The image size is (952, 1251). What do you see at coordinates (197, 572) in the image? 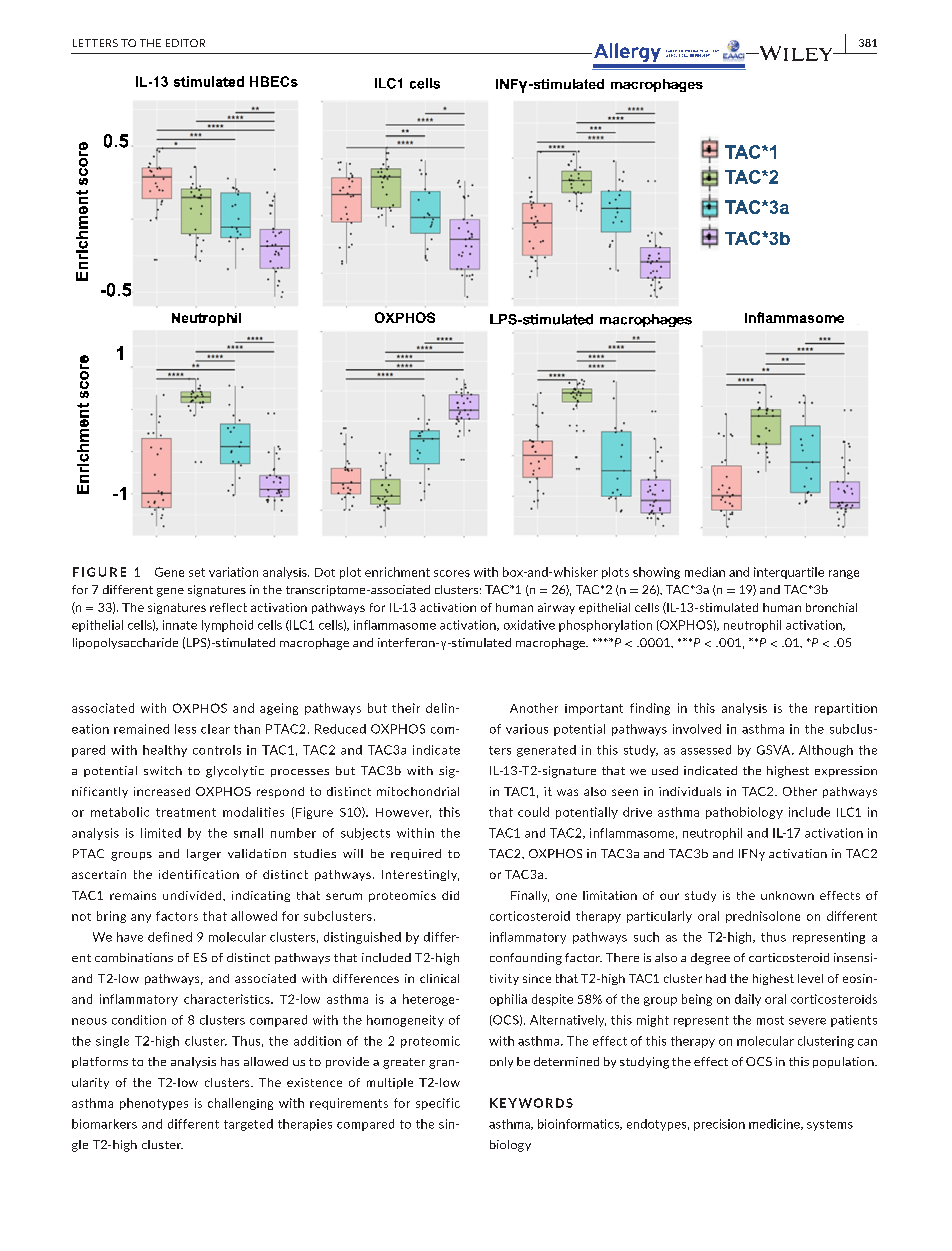
I see `set` at bounding box center [197, 572].
